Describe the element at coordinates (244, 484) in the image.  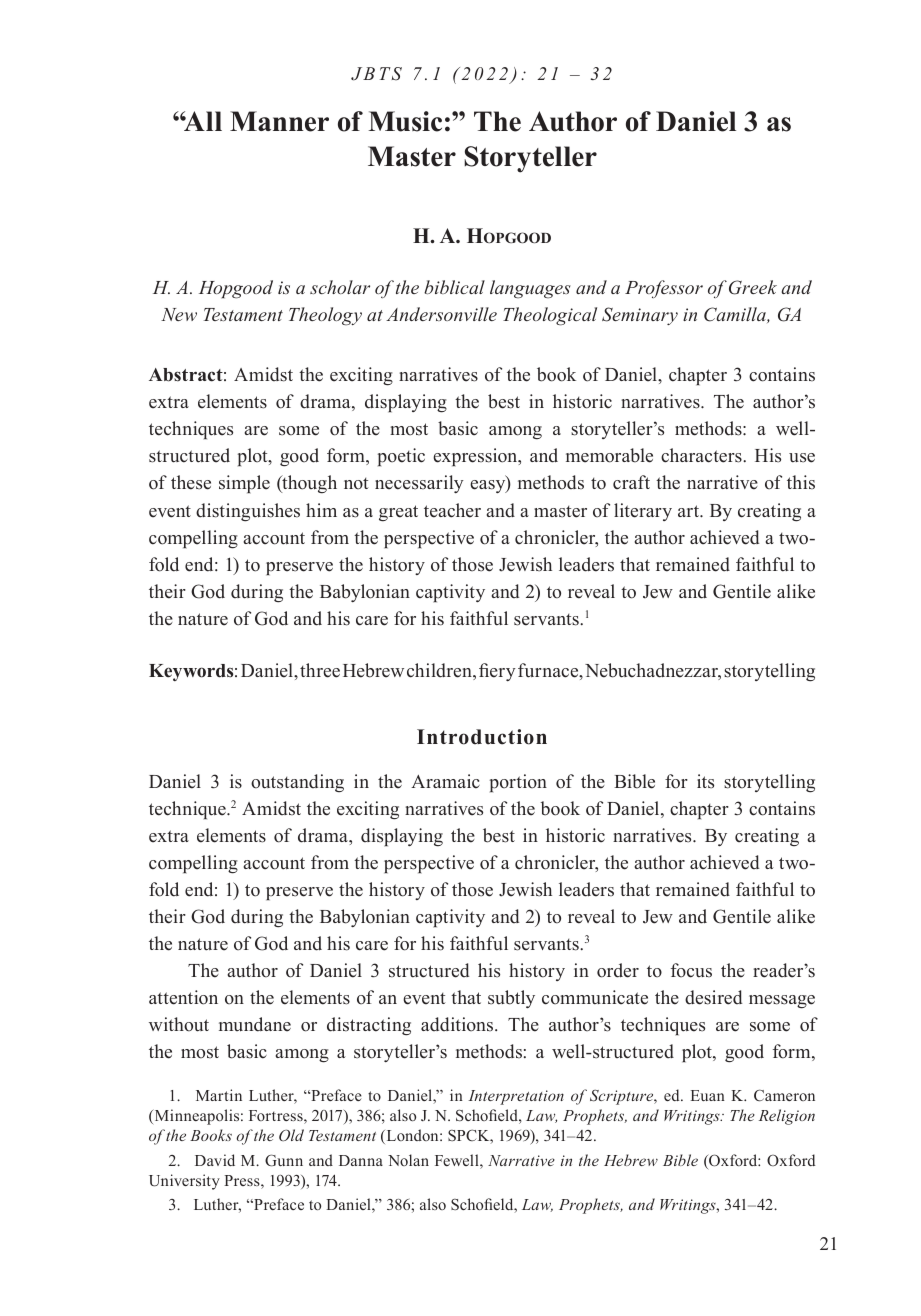
I see `simple` at that location.
